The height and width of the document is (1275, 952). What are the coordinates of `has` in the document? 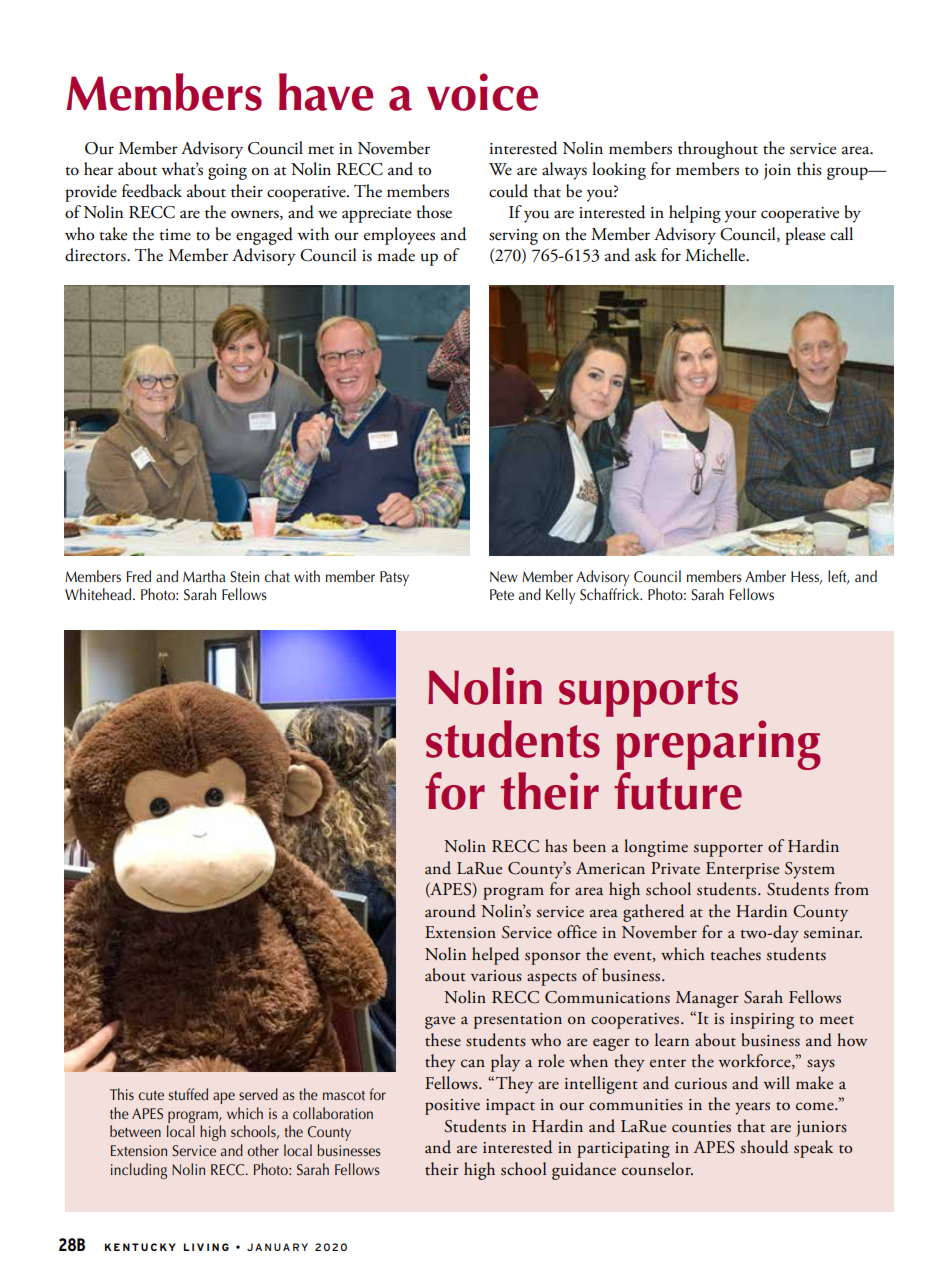 It's located at (556, 846).
